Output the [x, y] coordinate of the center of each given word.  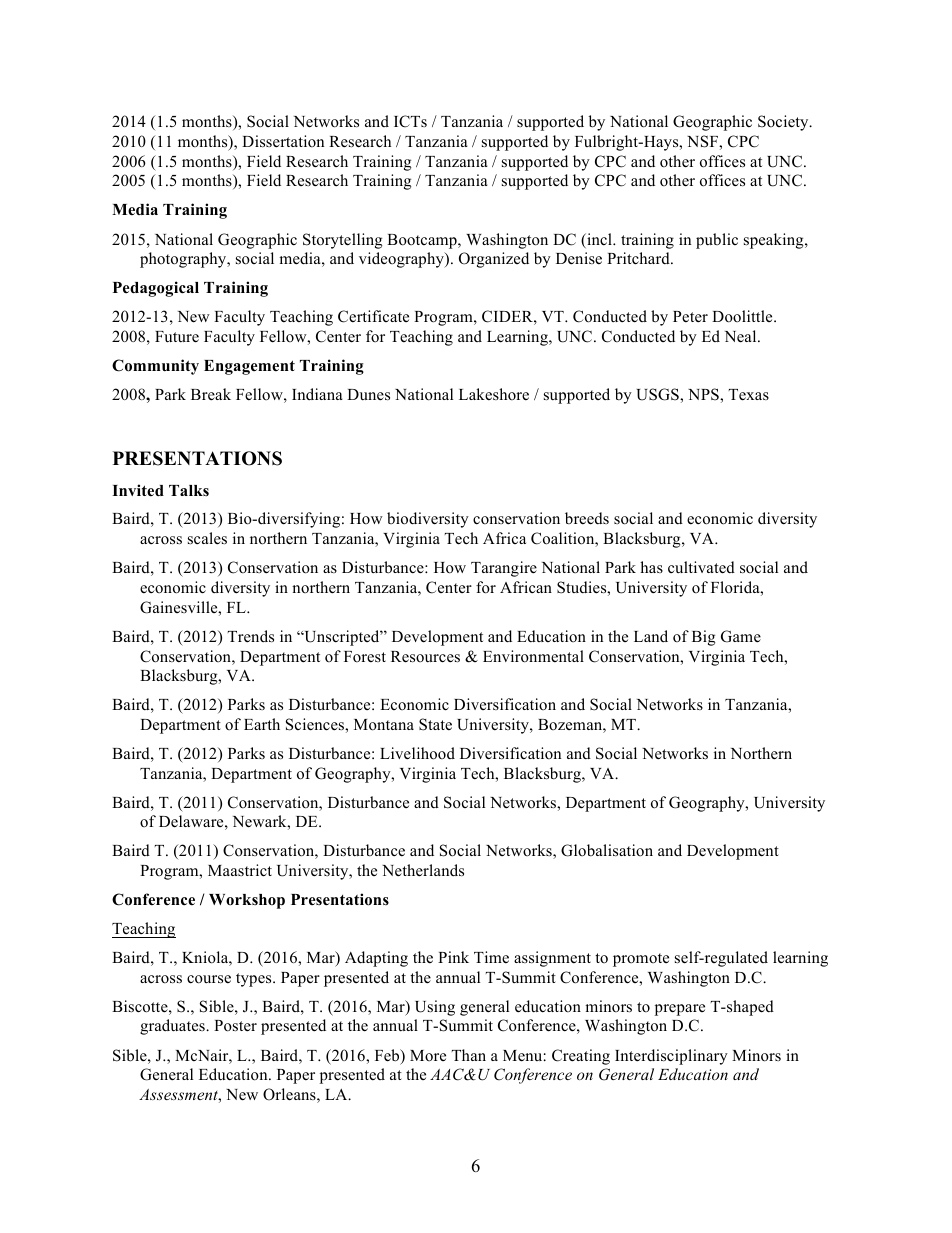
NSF [703, 141]
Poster [235, 1026]
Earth [262, 724]
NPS [704, 394]
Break [211, 394]
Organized [494, 260]
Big [704, 638]
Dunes [368, 395]
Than [469, 1055]
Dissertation [283, 141]
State [435, 724]
